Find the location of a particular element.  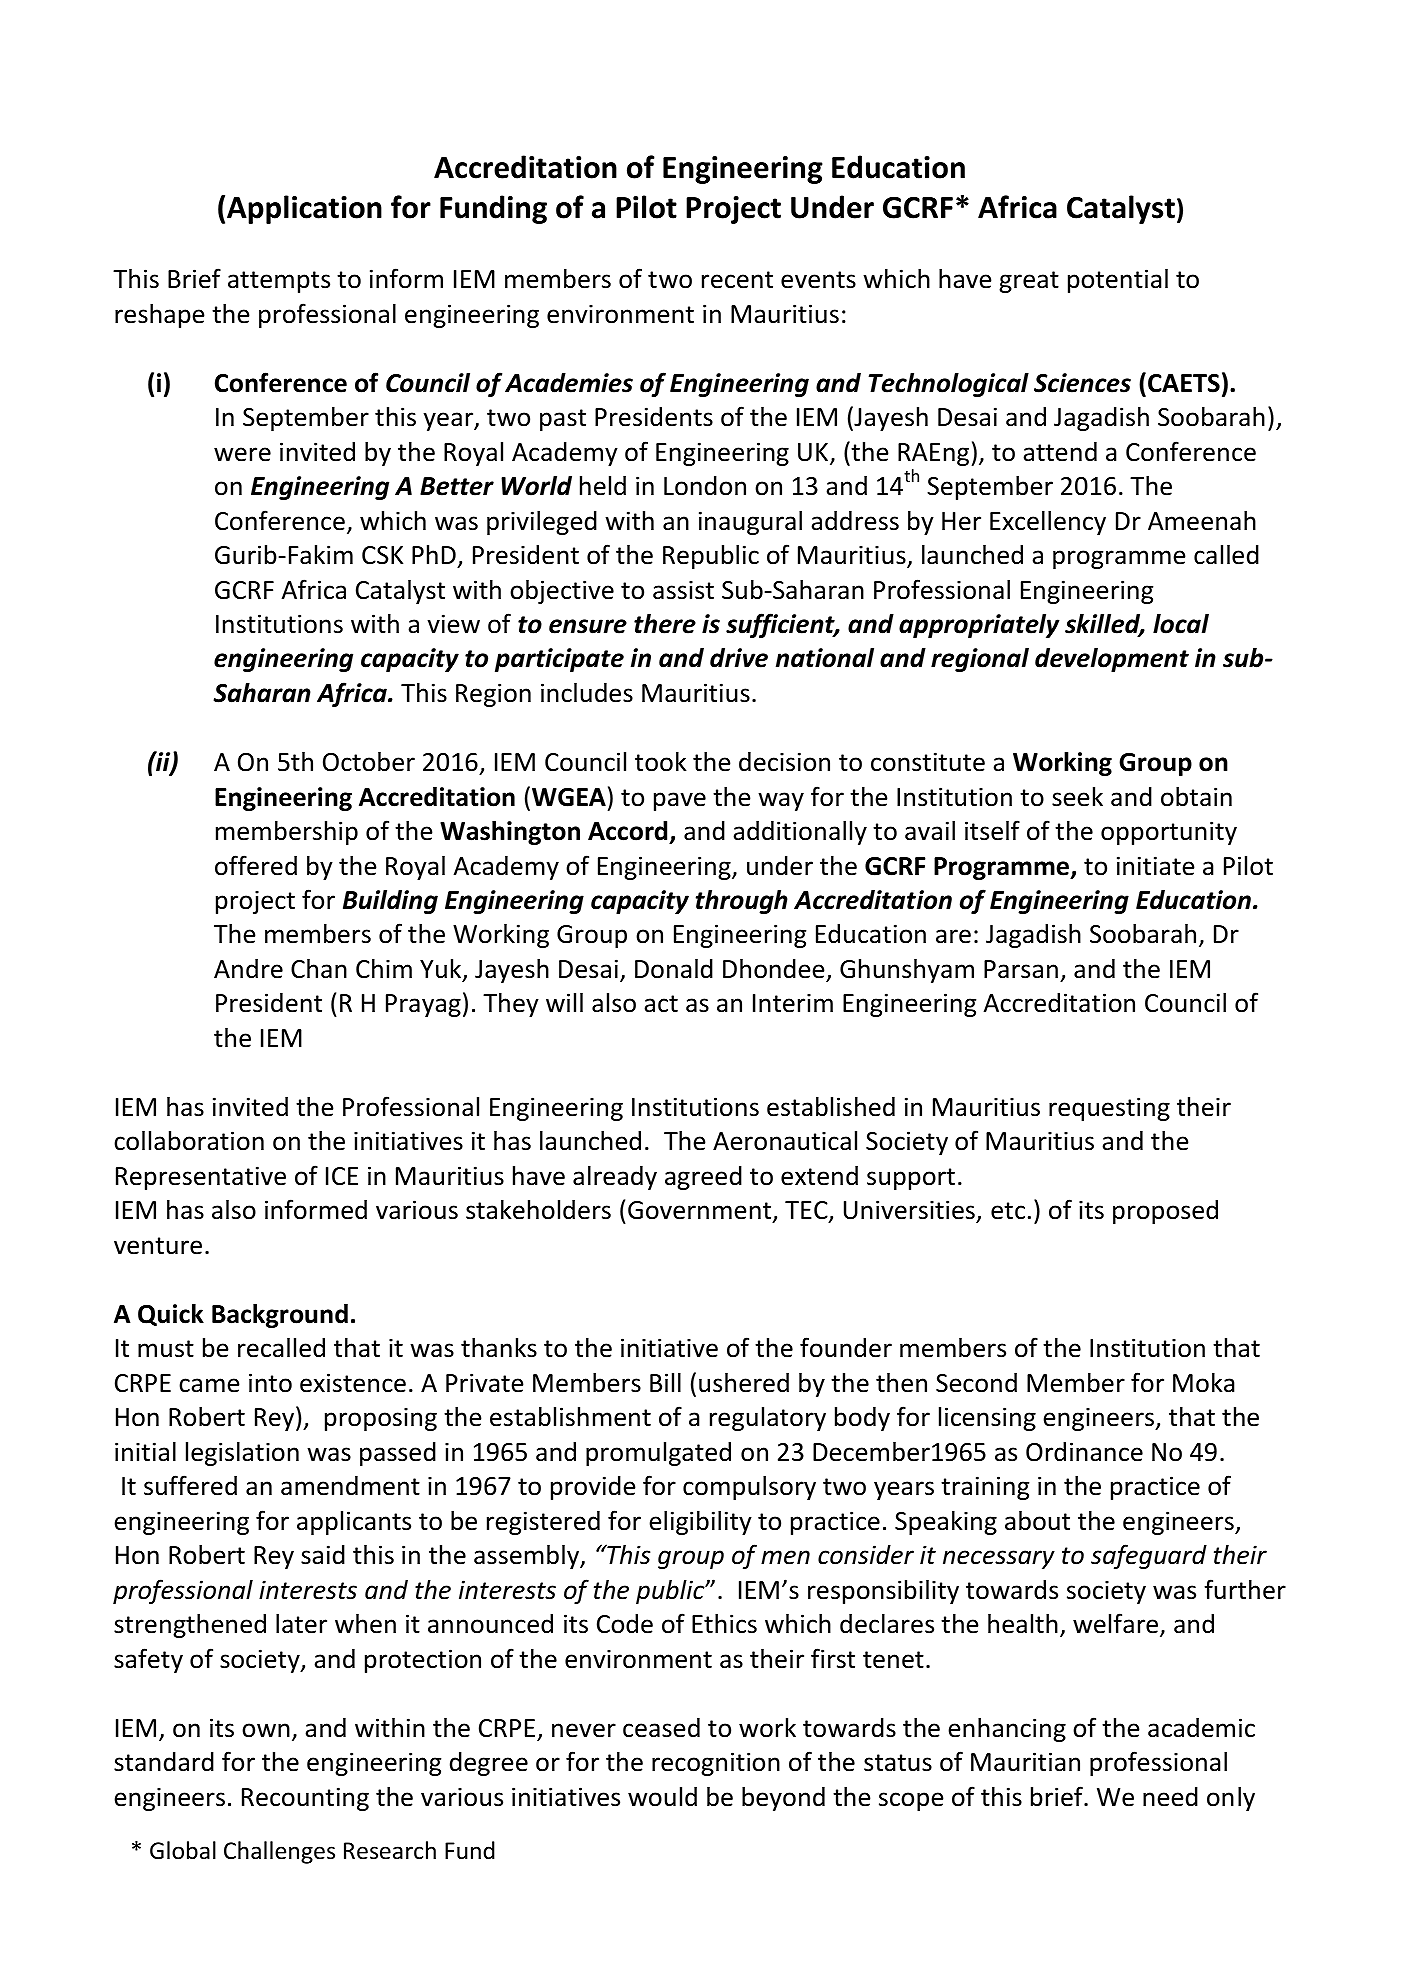

Recounting is located at coordinates (305, 1799).
